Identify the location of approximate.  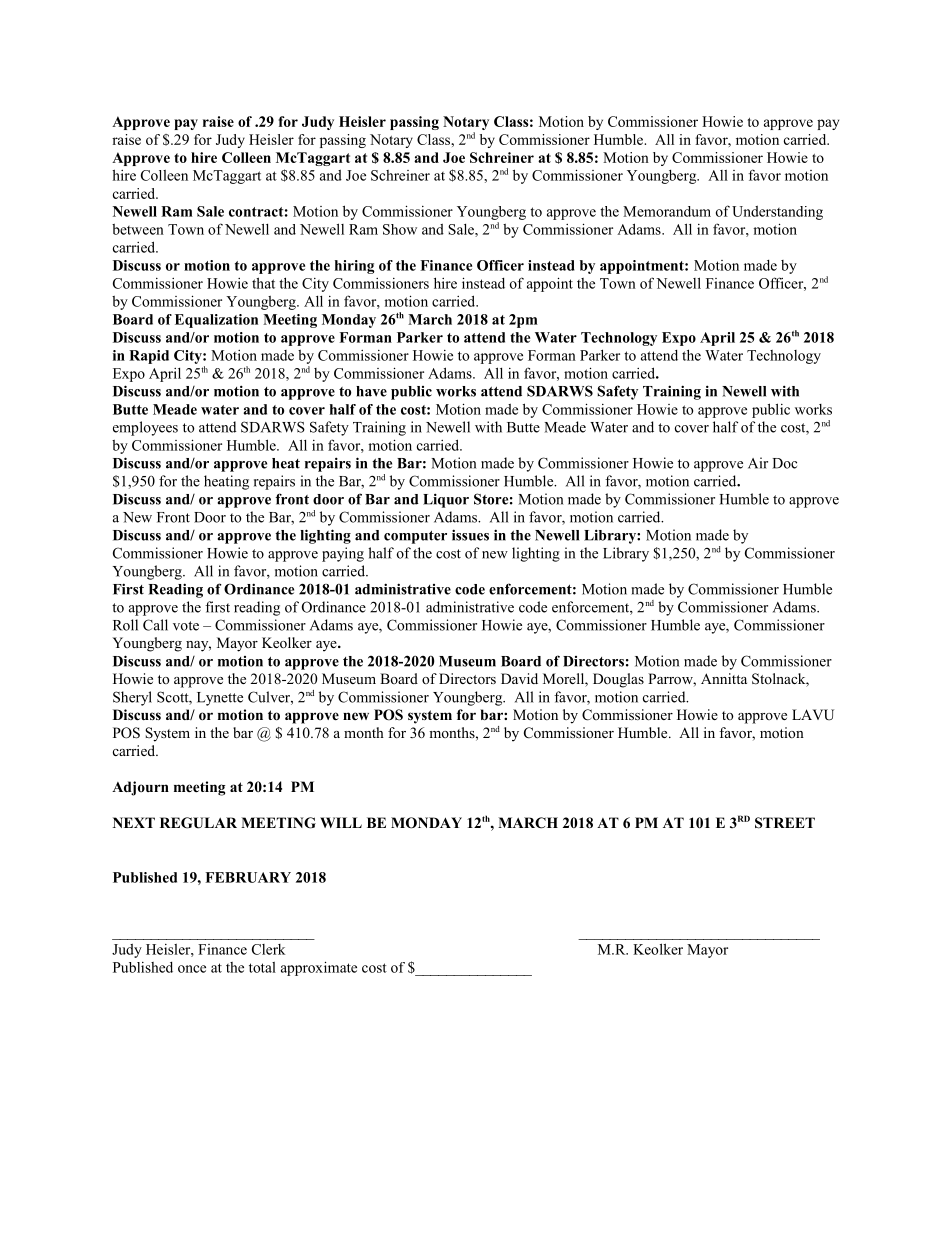
(319, 968).
